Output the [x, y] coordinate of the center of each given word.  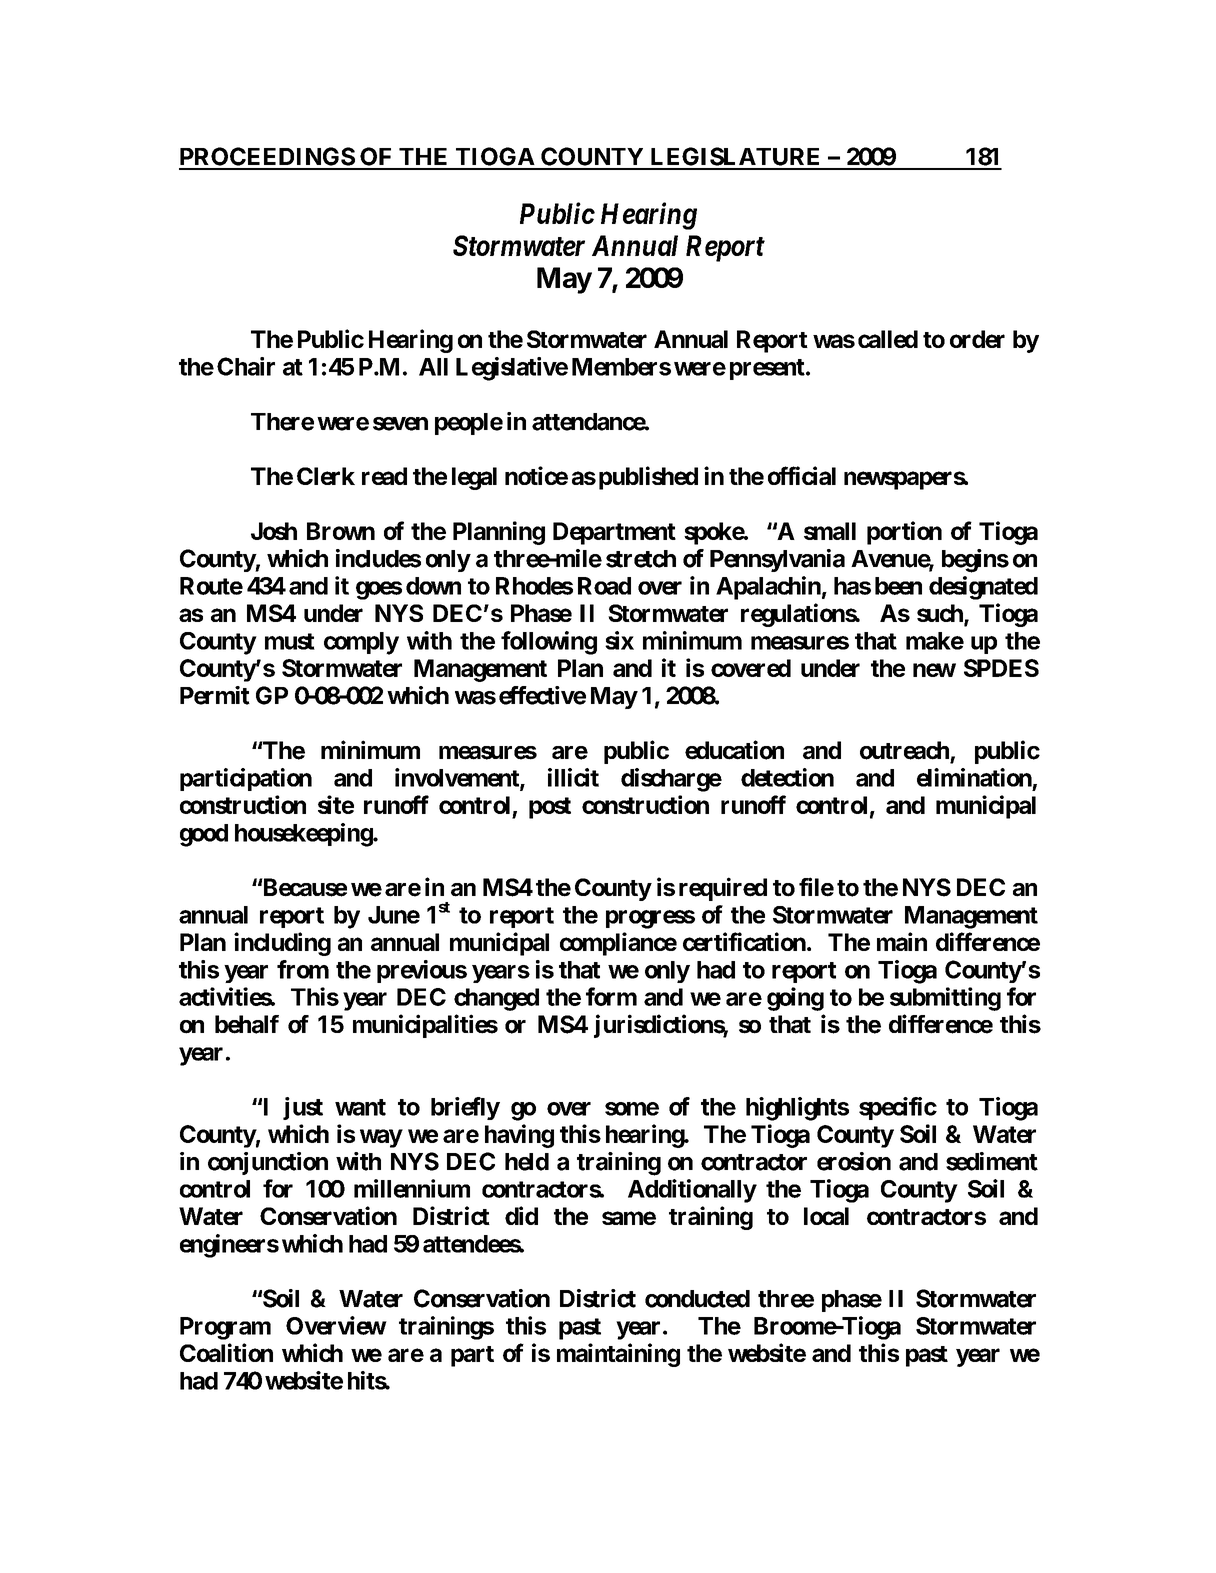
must [290, 641]
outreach [904, 750]
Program [225, 1328]
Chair [246, 366]
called [888, 339]
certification [744, 941]
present [768, 369]
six [619, 640]
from [303, 969]
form [611, 996]
